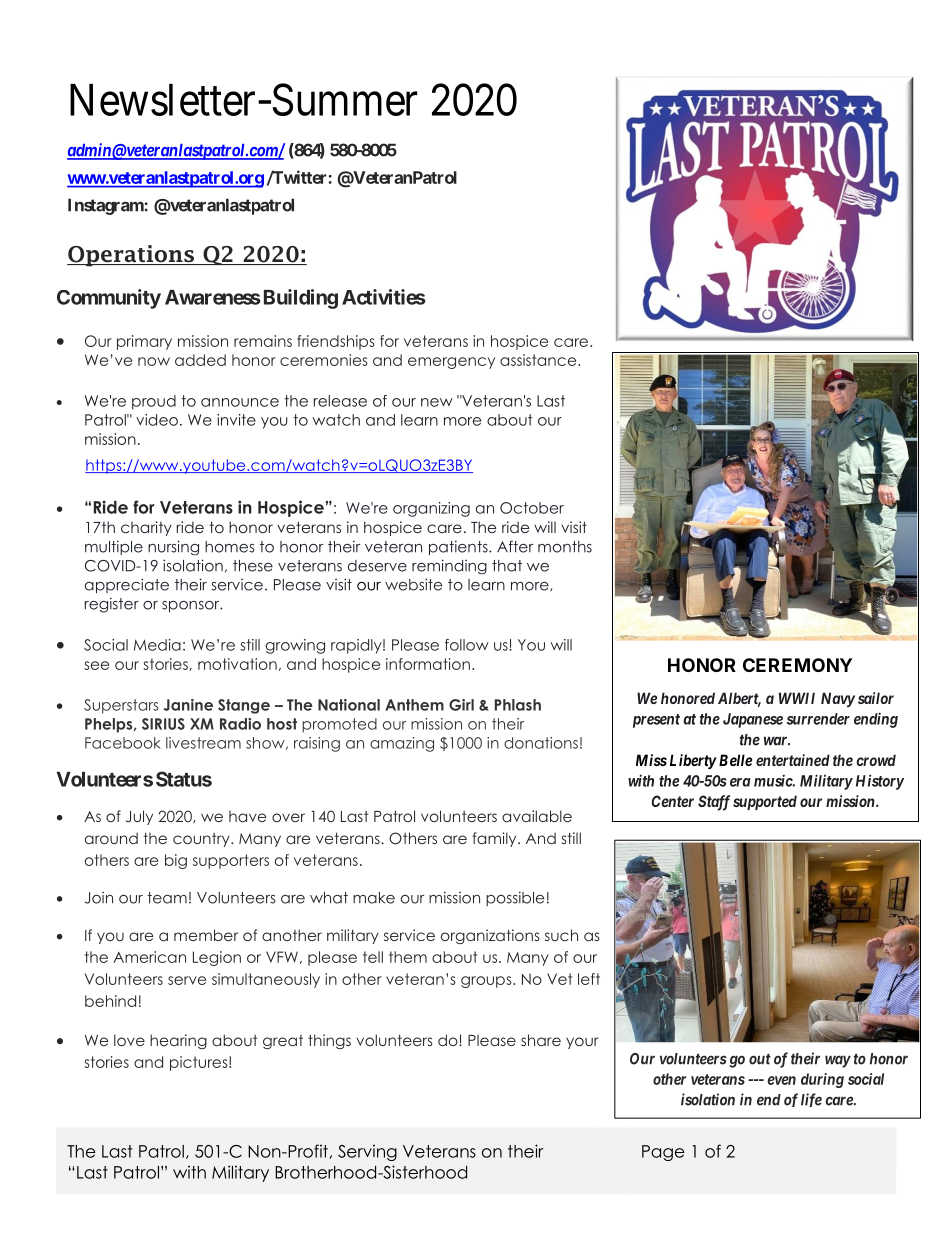 The height and width of the document is (1233, 952). What do you see at coordinates (131, 255) in the document?
I see `Operations` at bounding box center [131, 255].
